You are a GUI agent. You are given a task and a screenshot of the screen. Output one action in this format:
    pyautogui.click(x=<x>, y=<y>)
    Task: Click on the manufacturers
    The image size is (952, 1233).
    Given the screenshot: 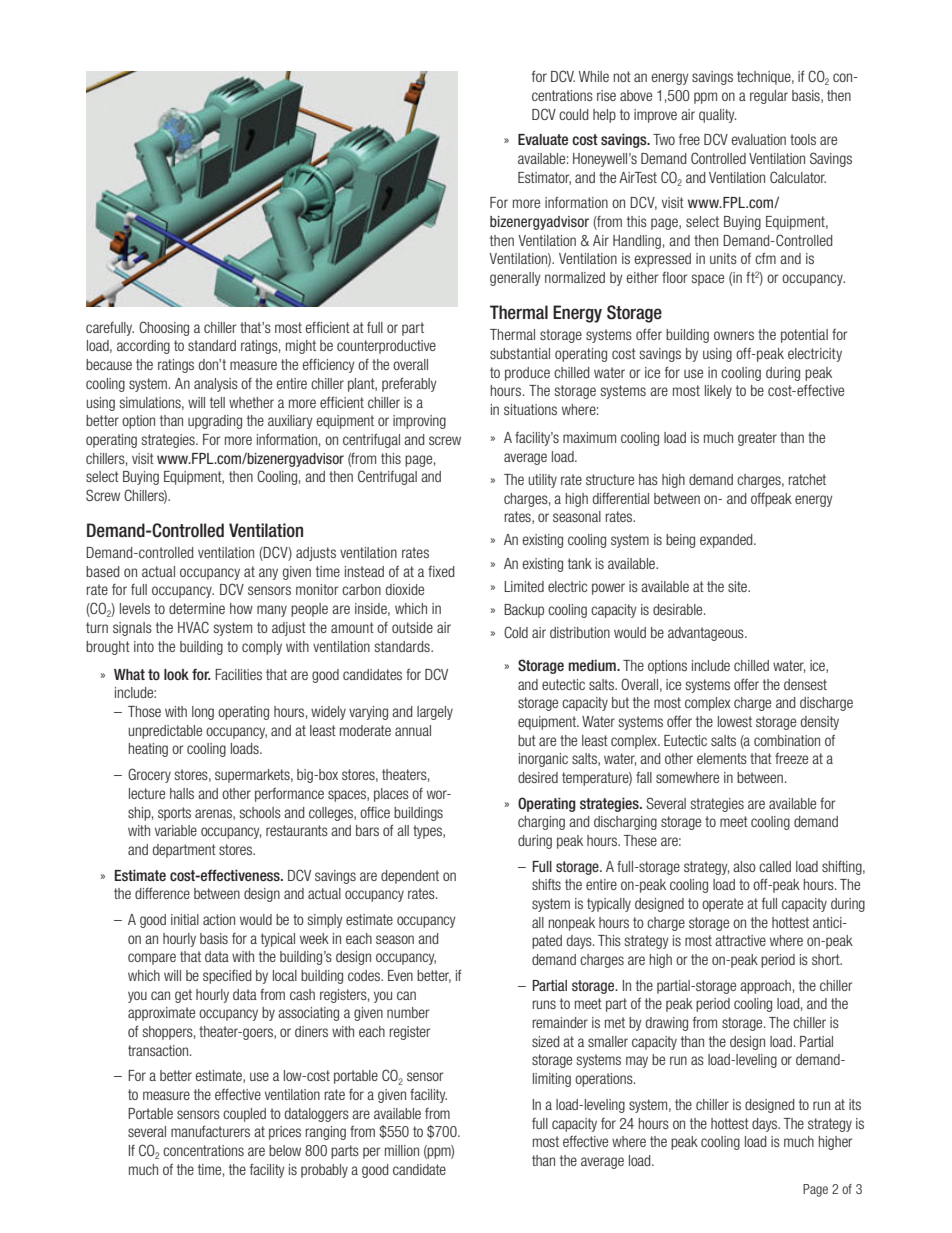 What is the action you would take?
    pyautogui.click(x=210, y=1131)
